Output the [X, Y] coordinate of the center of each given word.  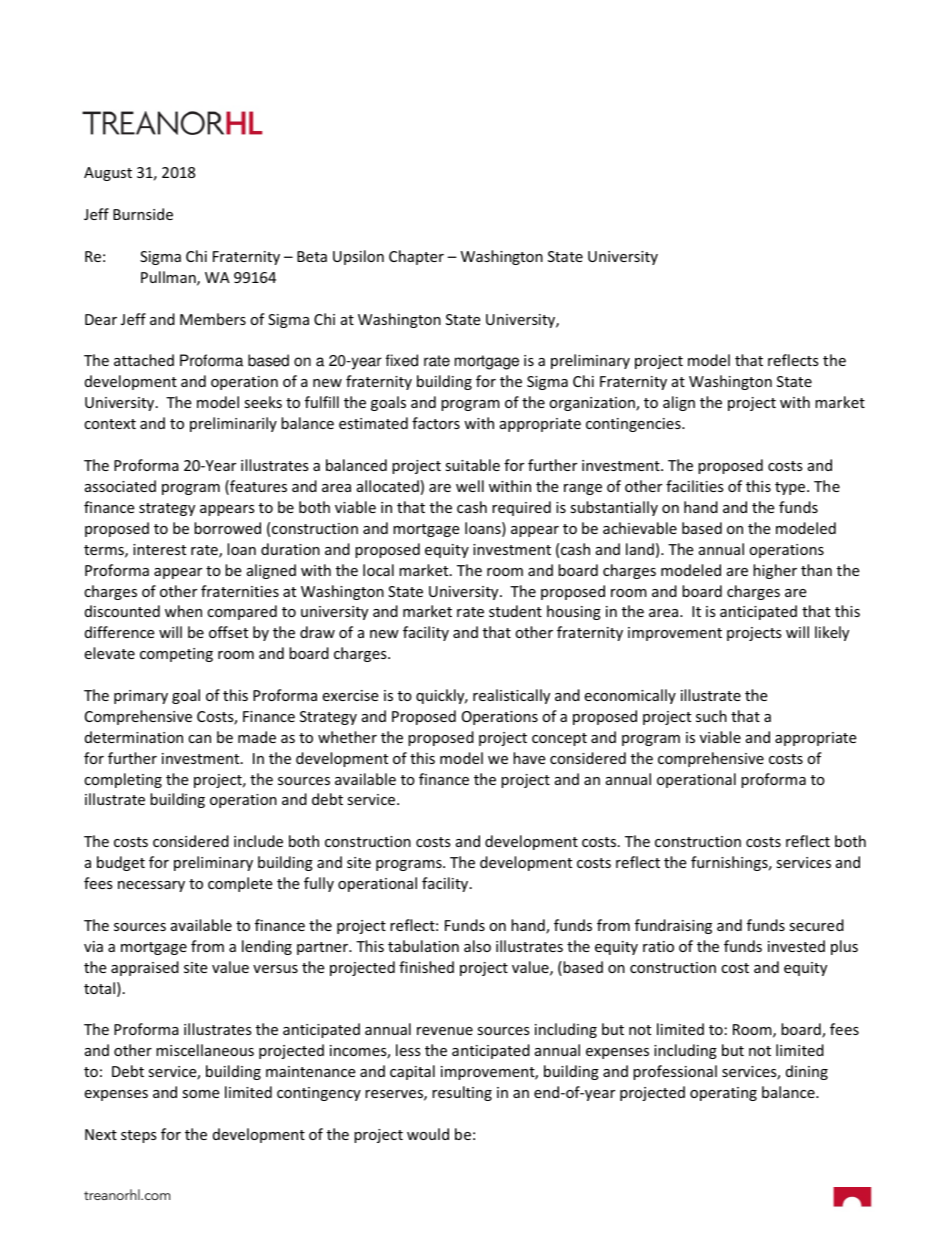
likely [832, 633]
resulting [462, 1093]
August [108, 174]
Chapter [416, 257]
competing [176, 655]
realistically [511, 696]
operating [723, 1094]
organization [593, 404]
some [200, 1094]
